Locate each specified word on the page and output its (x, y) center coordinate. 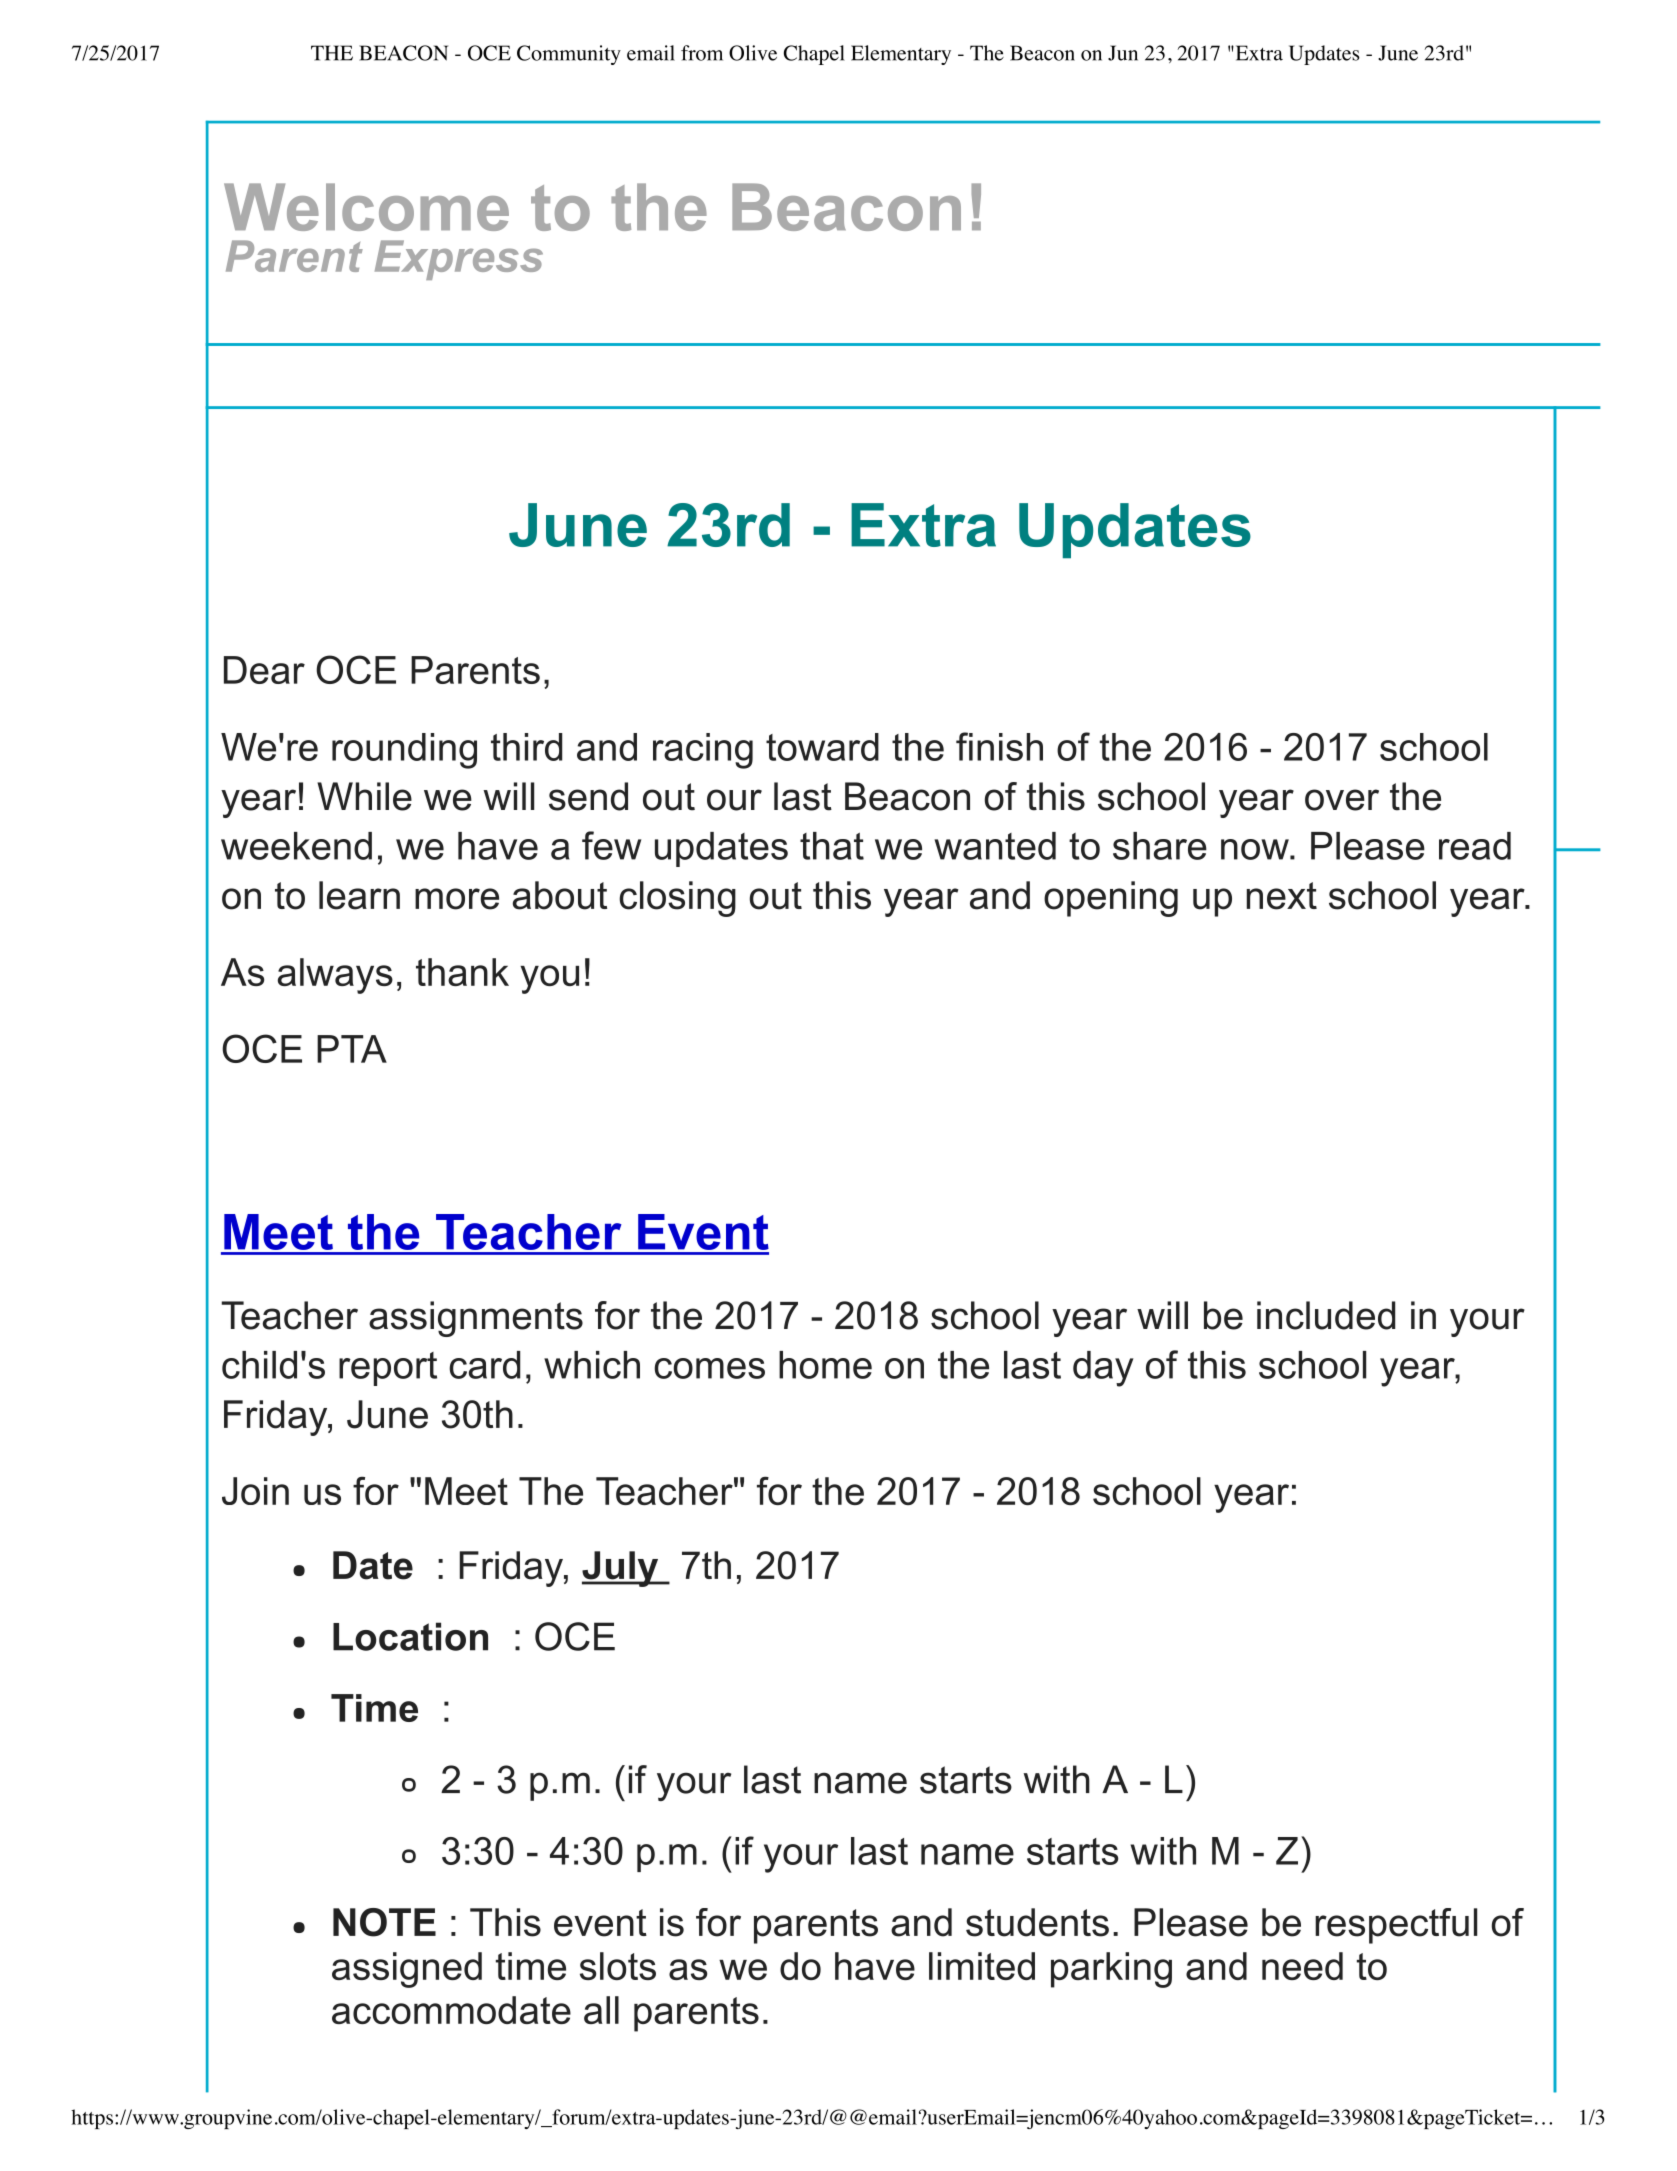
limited (982, 1966)
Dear (264, 670)
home (825, 1365)
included (1326, 1315)
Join (255, 1491)
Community (569, 55)
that (832, 846)
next (1282, 896)
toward (822, 747)
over (1342, 800)
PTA (352, 1049)
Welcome (366, 207)
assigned (407, 1970)
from (702, 53)
